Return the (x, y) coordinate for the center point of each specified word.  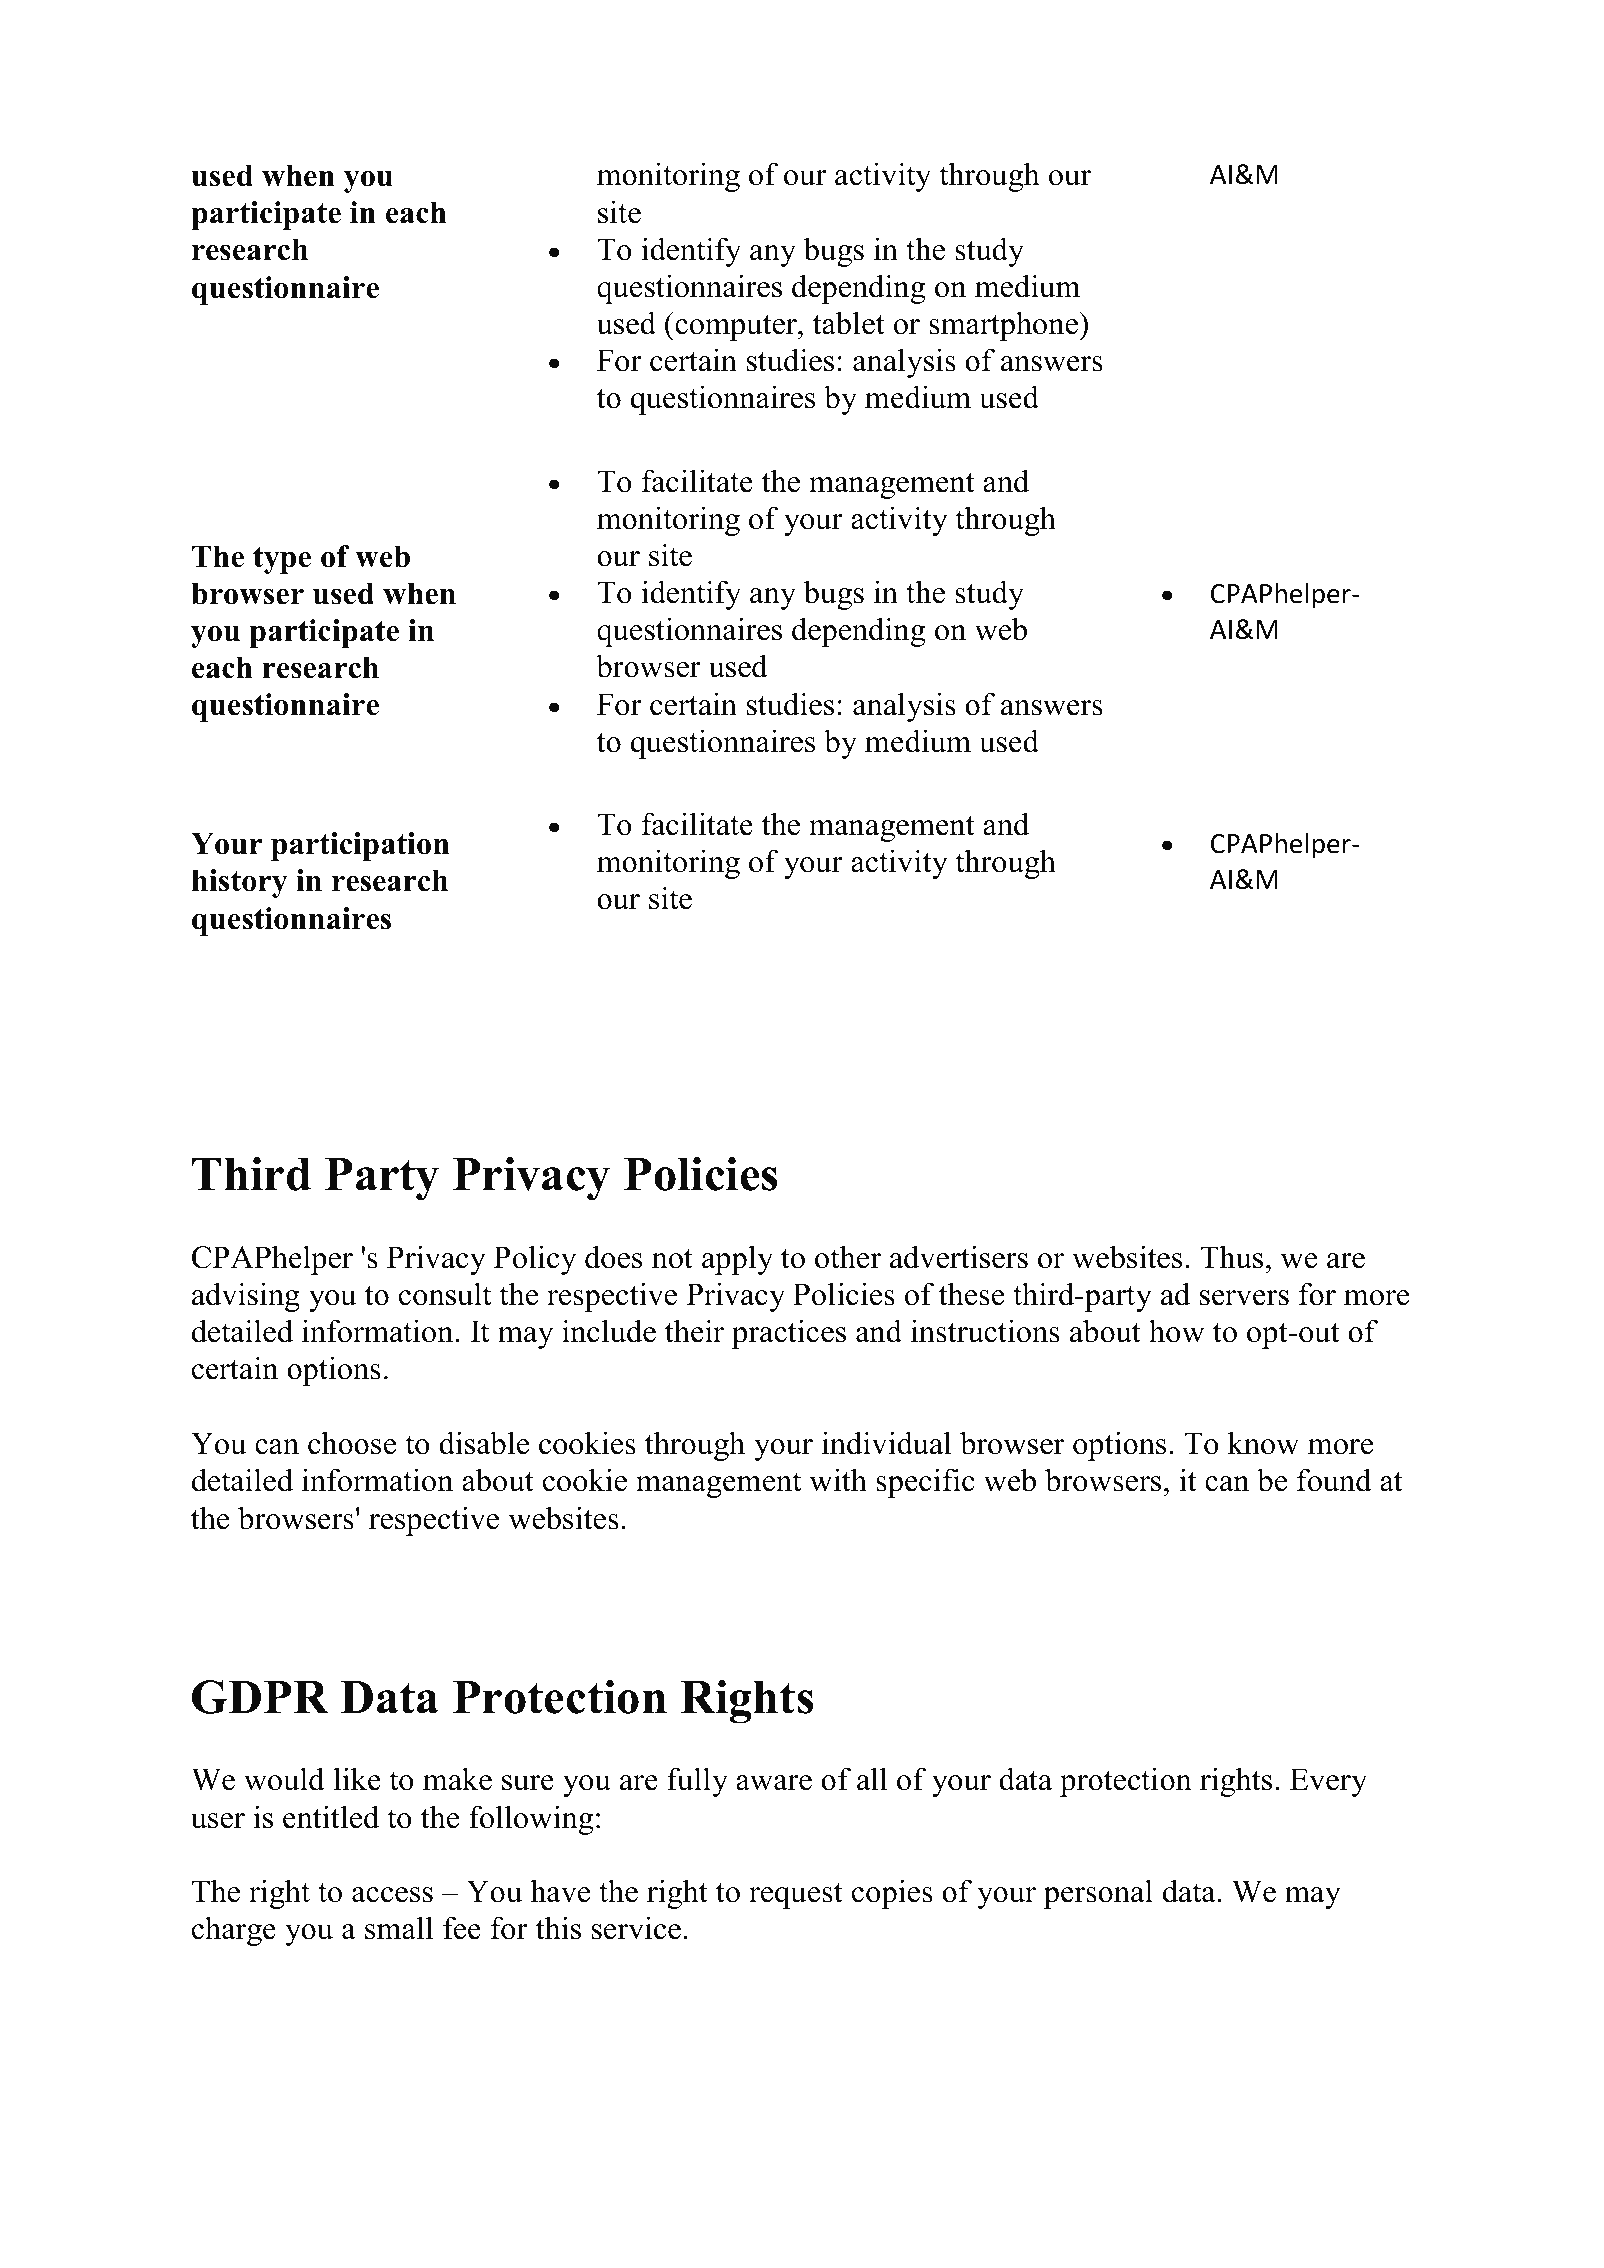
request (796, 1896)
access (392, 1895)
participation (360, 846)
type (282, 560)
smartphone (1004, 326)
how (1177, 1331)
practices (789, 1334)
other (848, 1257)
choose (352, 1443)
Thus (1231, 1257)
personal (1098, 1894)
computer (736, 328)
